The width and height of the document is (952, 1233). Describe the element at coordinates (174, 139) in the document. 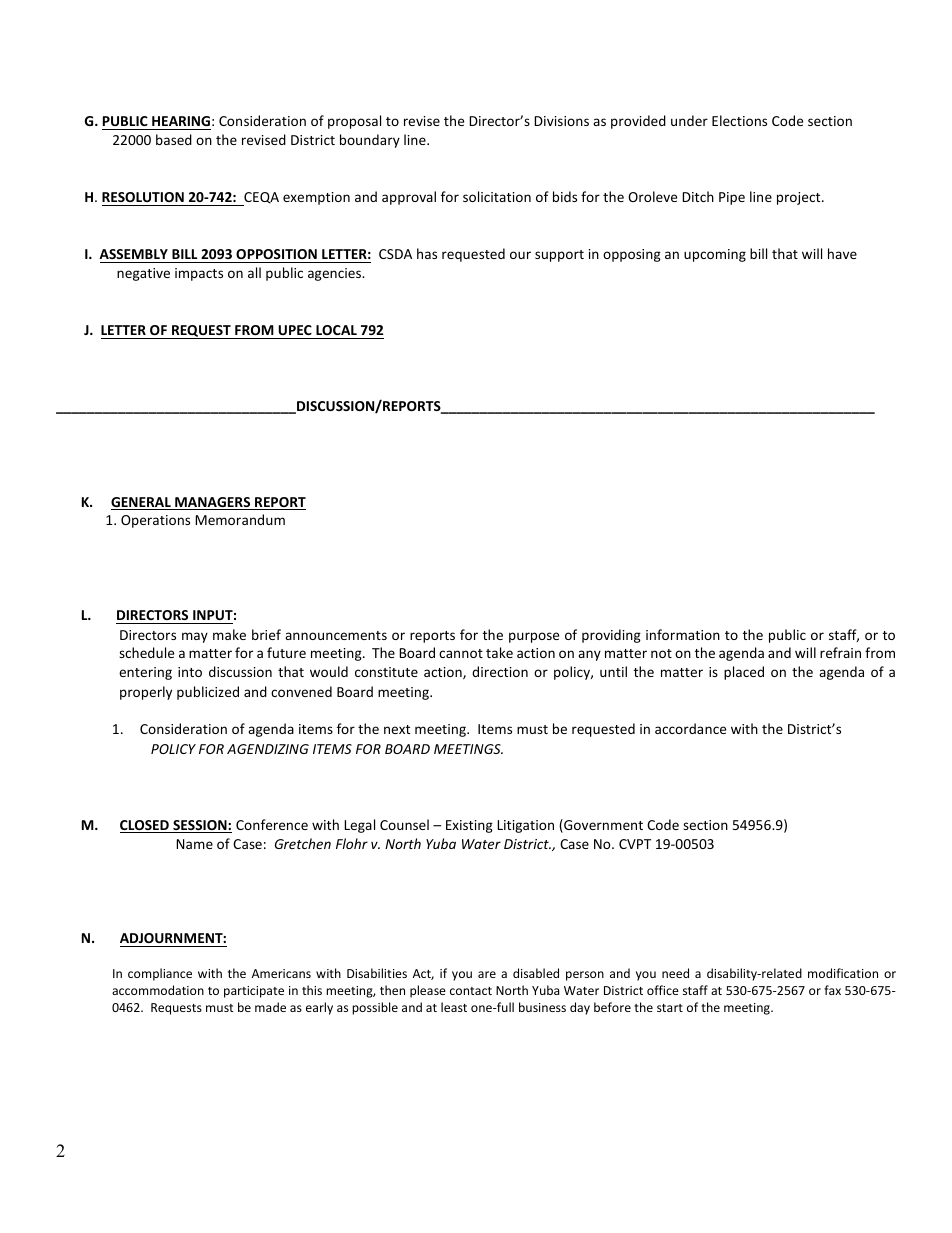

I see `based` at that location.
